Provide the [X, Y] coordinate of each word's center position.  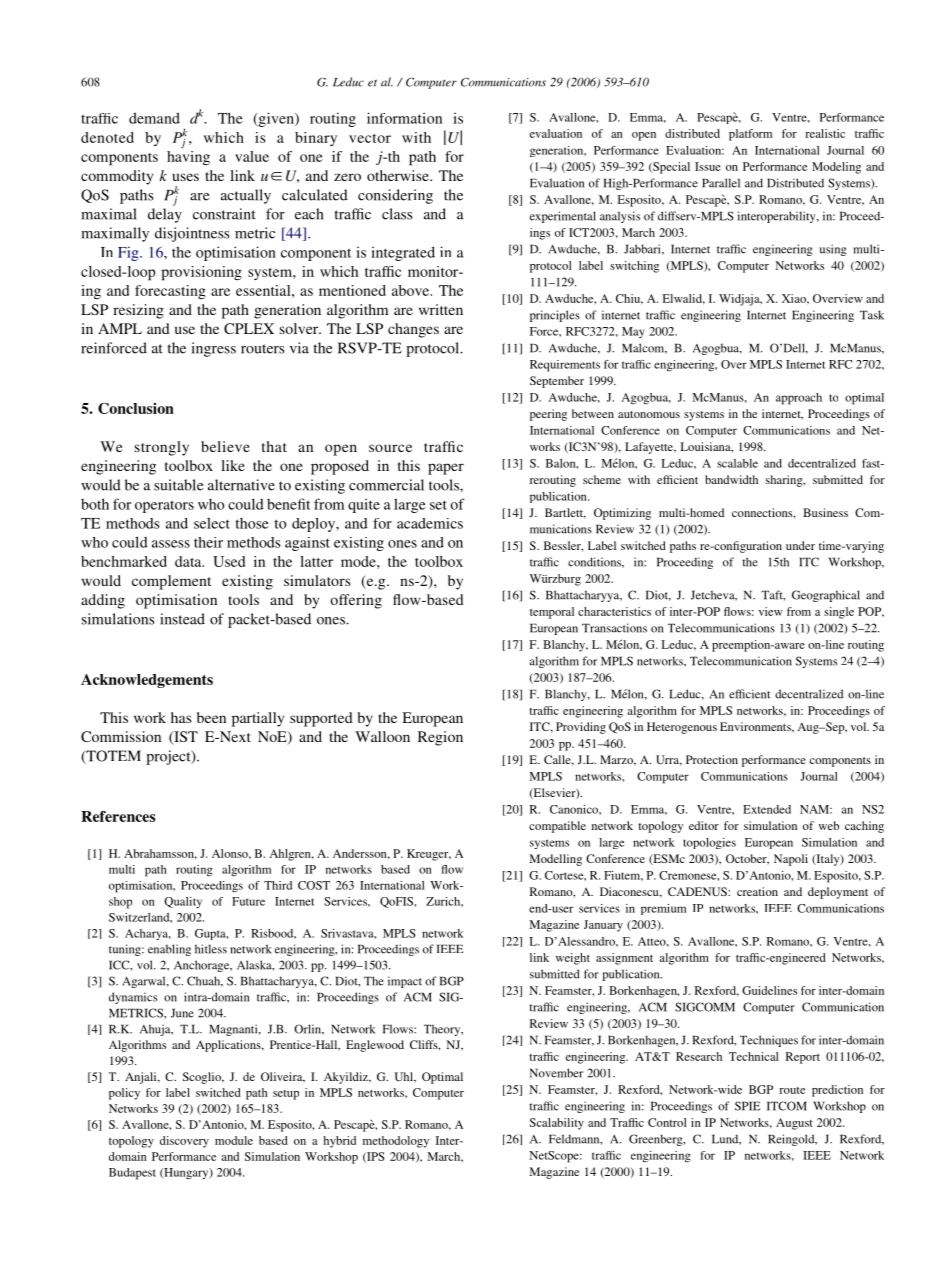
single [839, 613]
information [404, 118]
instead [182, 619]
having [188, 156]
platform [750, 135]
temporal [552, 613]
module [234, 1140]
